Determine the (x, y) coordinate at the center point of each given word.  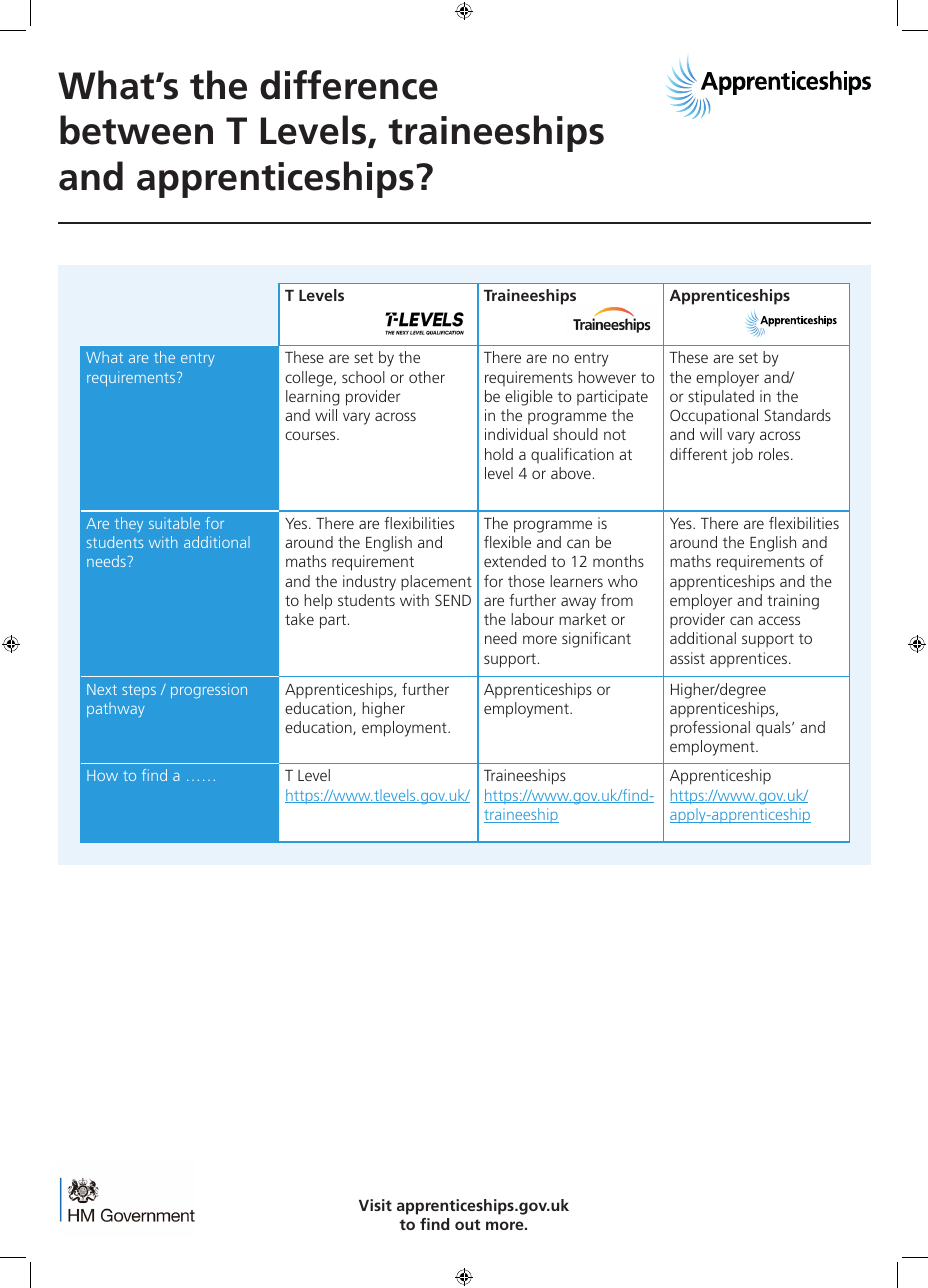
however (607, 377)
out (468, 1224)
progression (209, 690)
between (136, 130)
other (427, 377)
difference (349, 85)
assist (687, 658)
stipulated (721, 397)
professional (710, 729)
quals (774, 729)
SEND (453, 600)
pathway (116, 709)
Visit (375, 1205)
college (310, 379)
